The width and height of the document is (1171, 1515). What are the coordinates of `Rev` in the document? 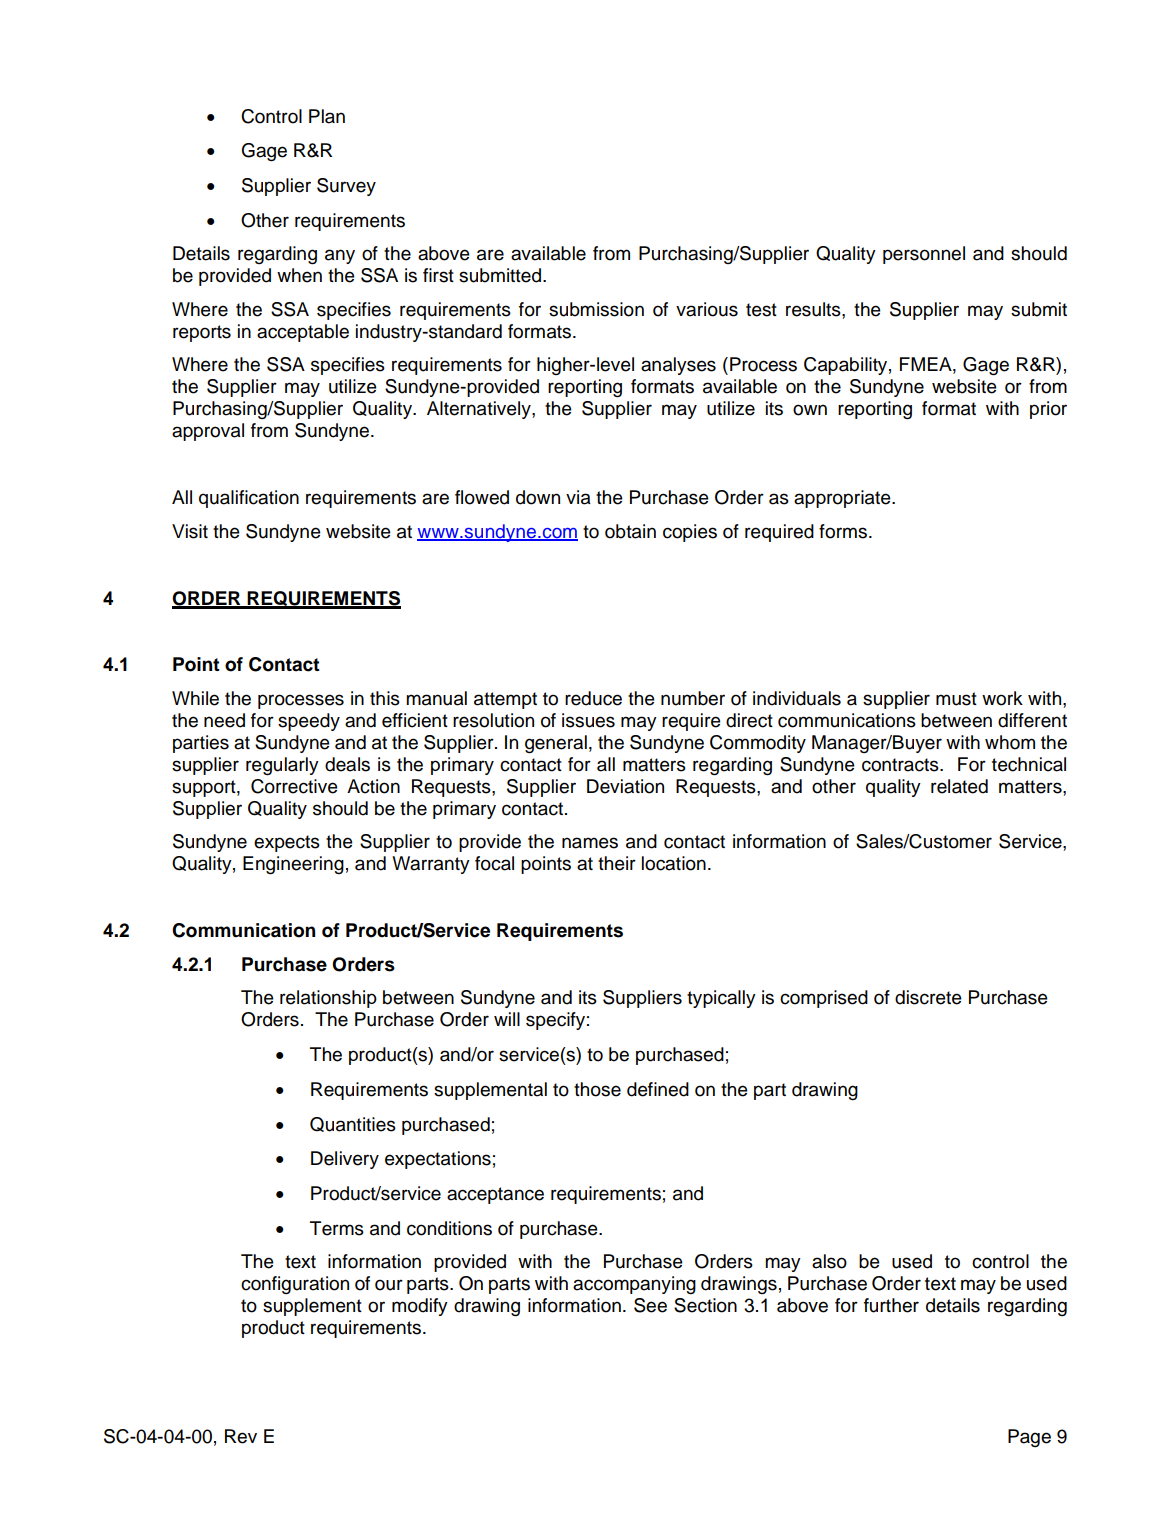 It's located at (241, 1436).
